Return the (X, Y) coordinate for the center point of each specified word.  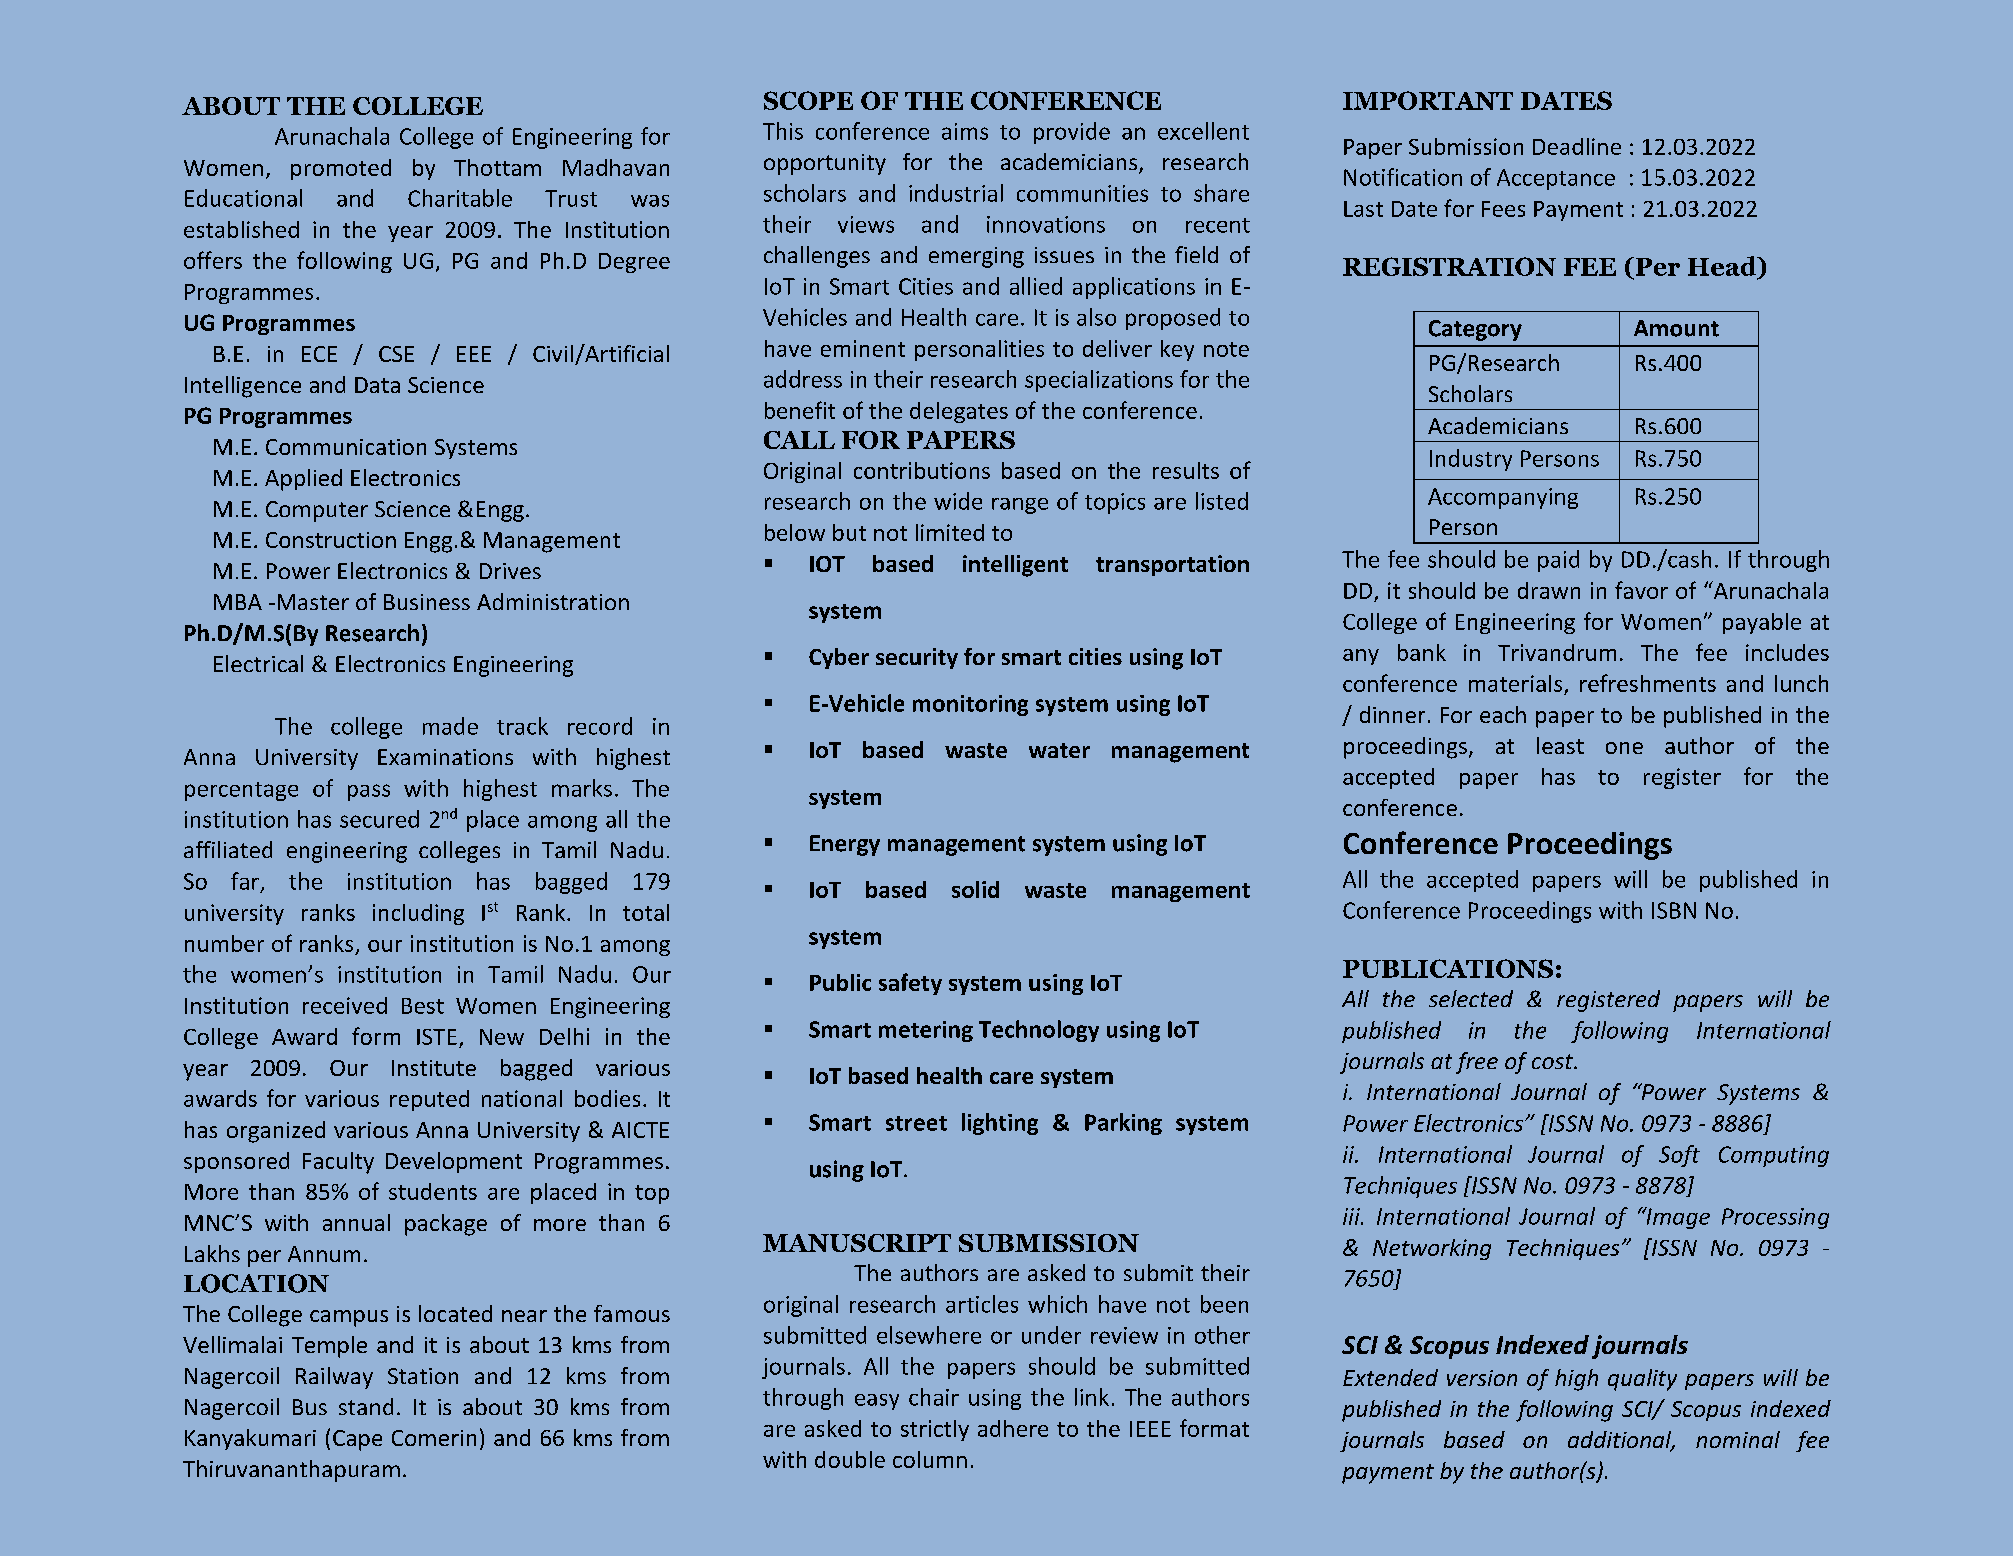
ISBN (1674, 910)
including (418, 914)
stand (366, 1406)
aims (965, 131)
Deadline (1577, 146)
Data (377, 385)
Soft (1679, 1156)
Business (427, 602)
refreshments (1648, 683)
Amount (1676, 328)
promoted (341, 169)
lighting (1000, 1124)
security (917, 658)
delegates (959, 412)
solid (975, 889)
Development (454, 1162)
